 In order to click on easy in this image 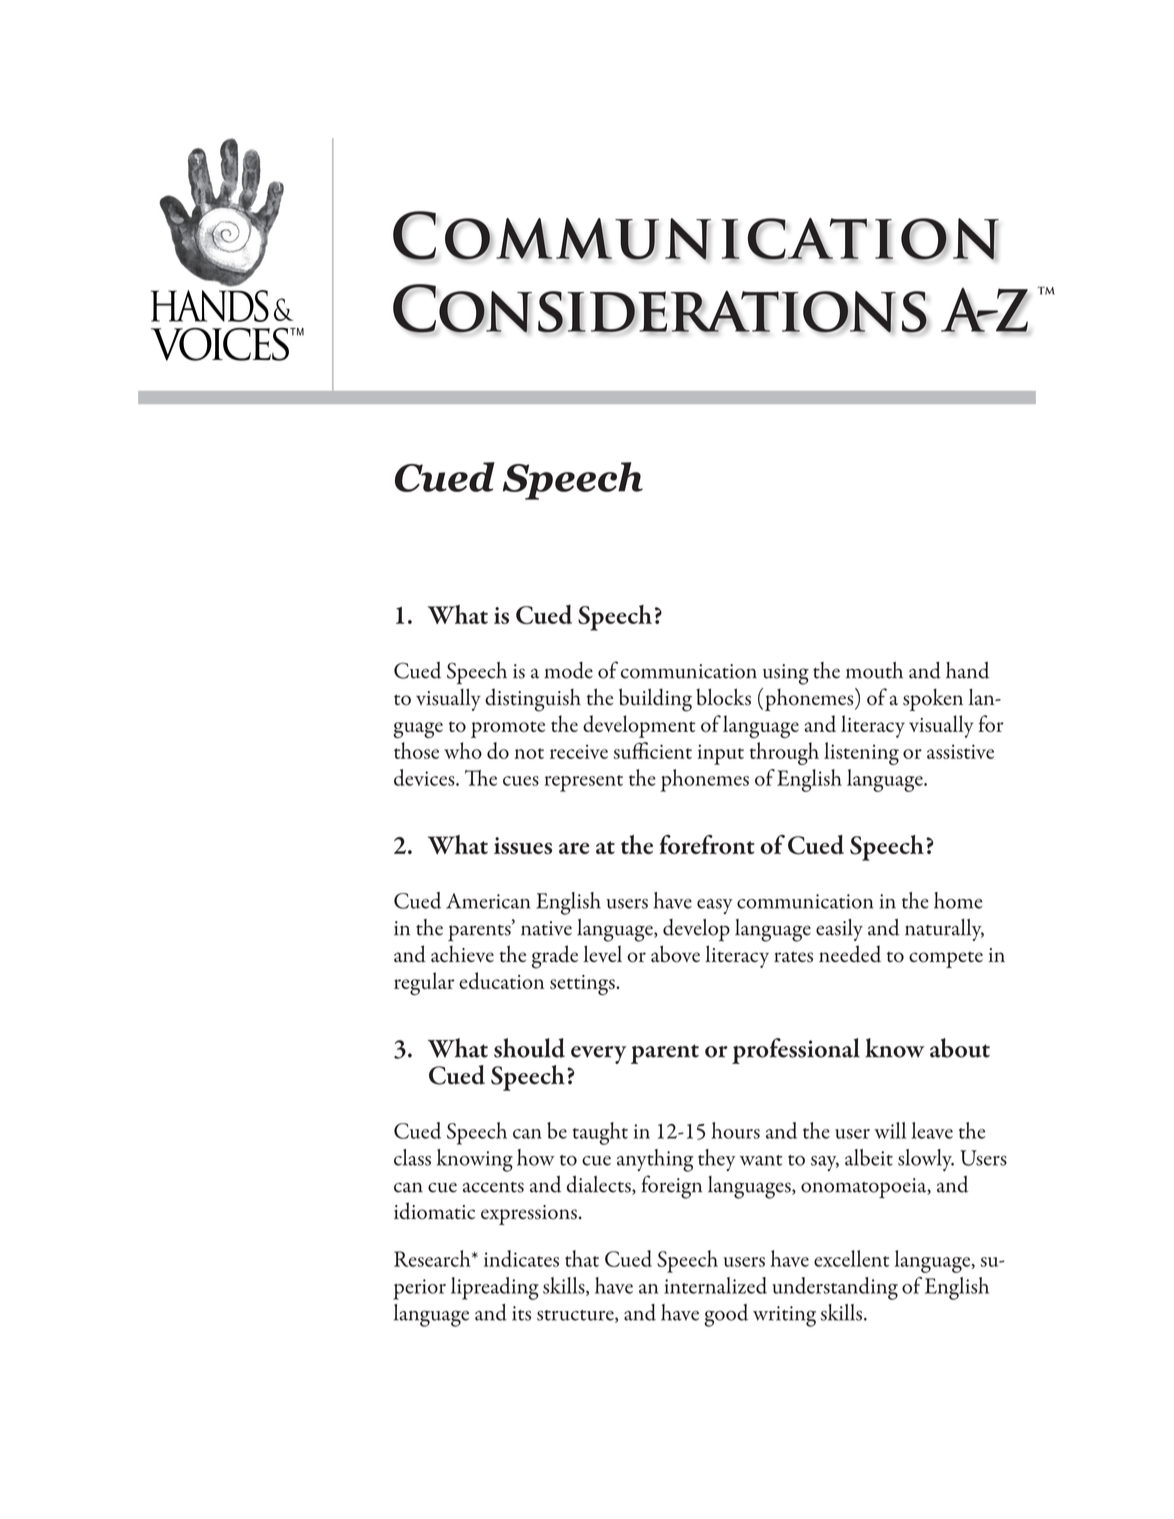, I will do `click(715, 906)`.
